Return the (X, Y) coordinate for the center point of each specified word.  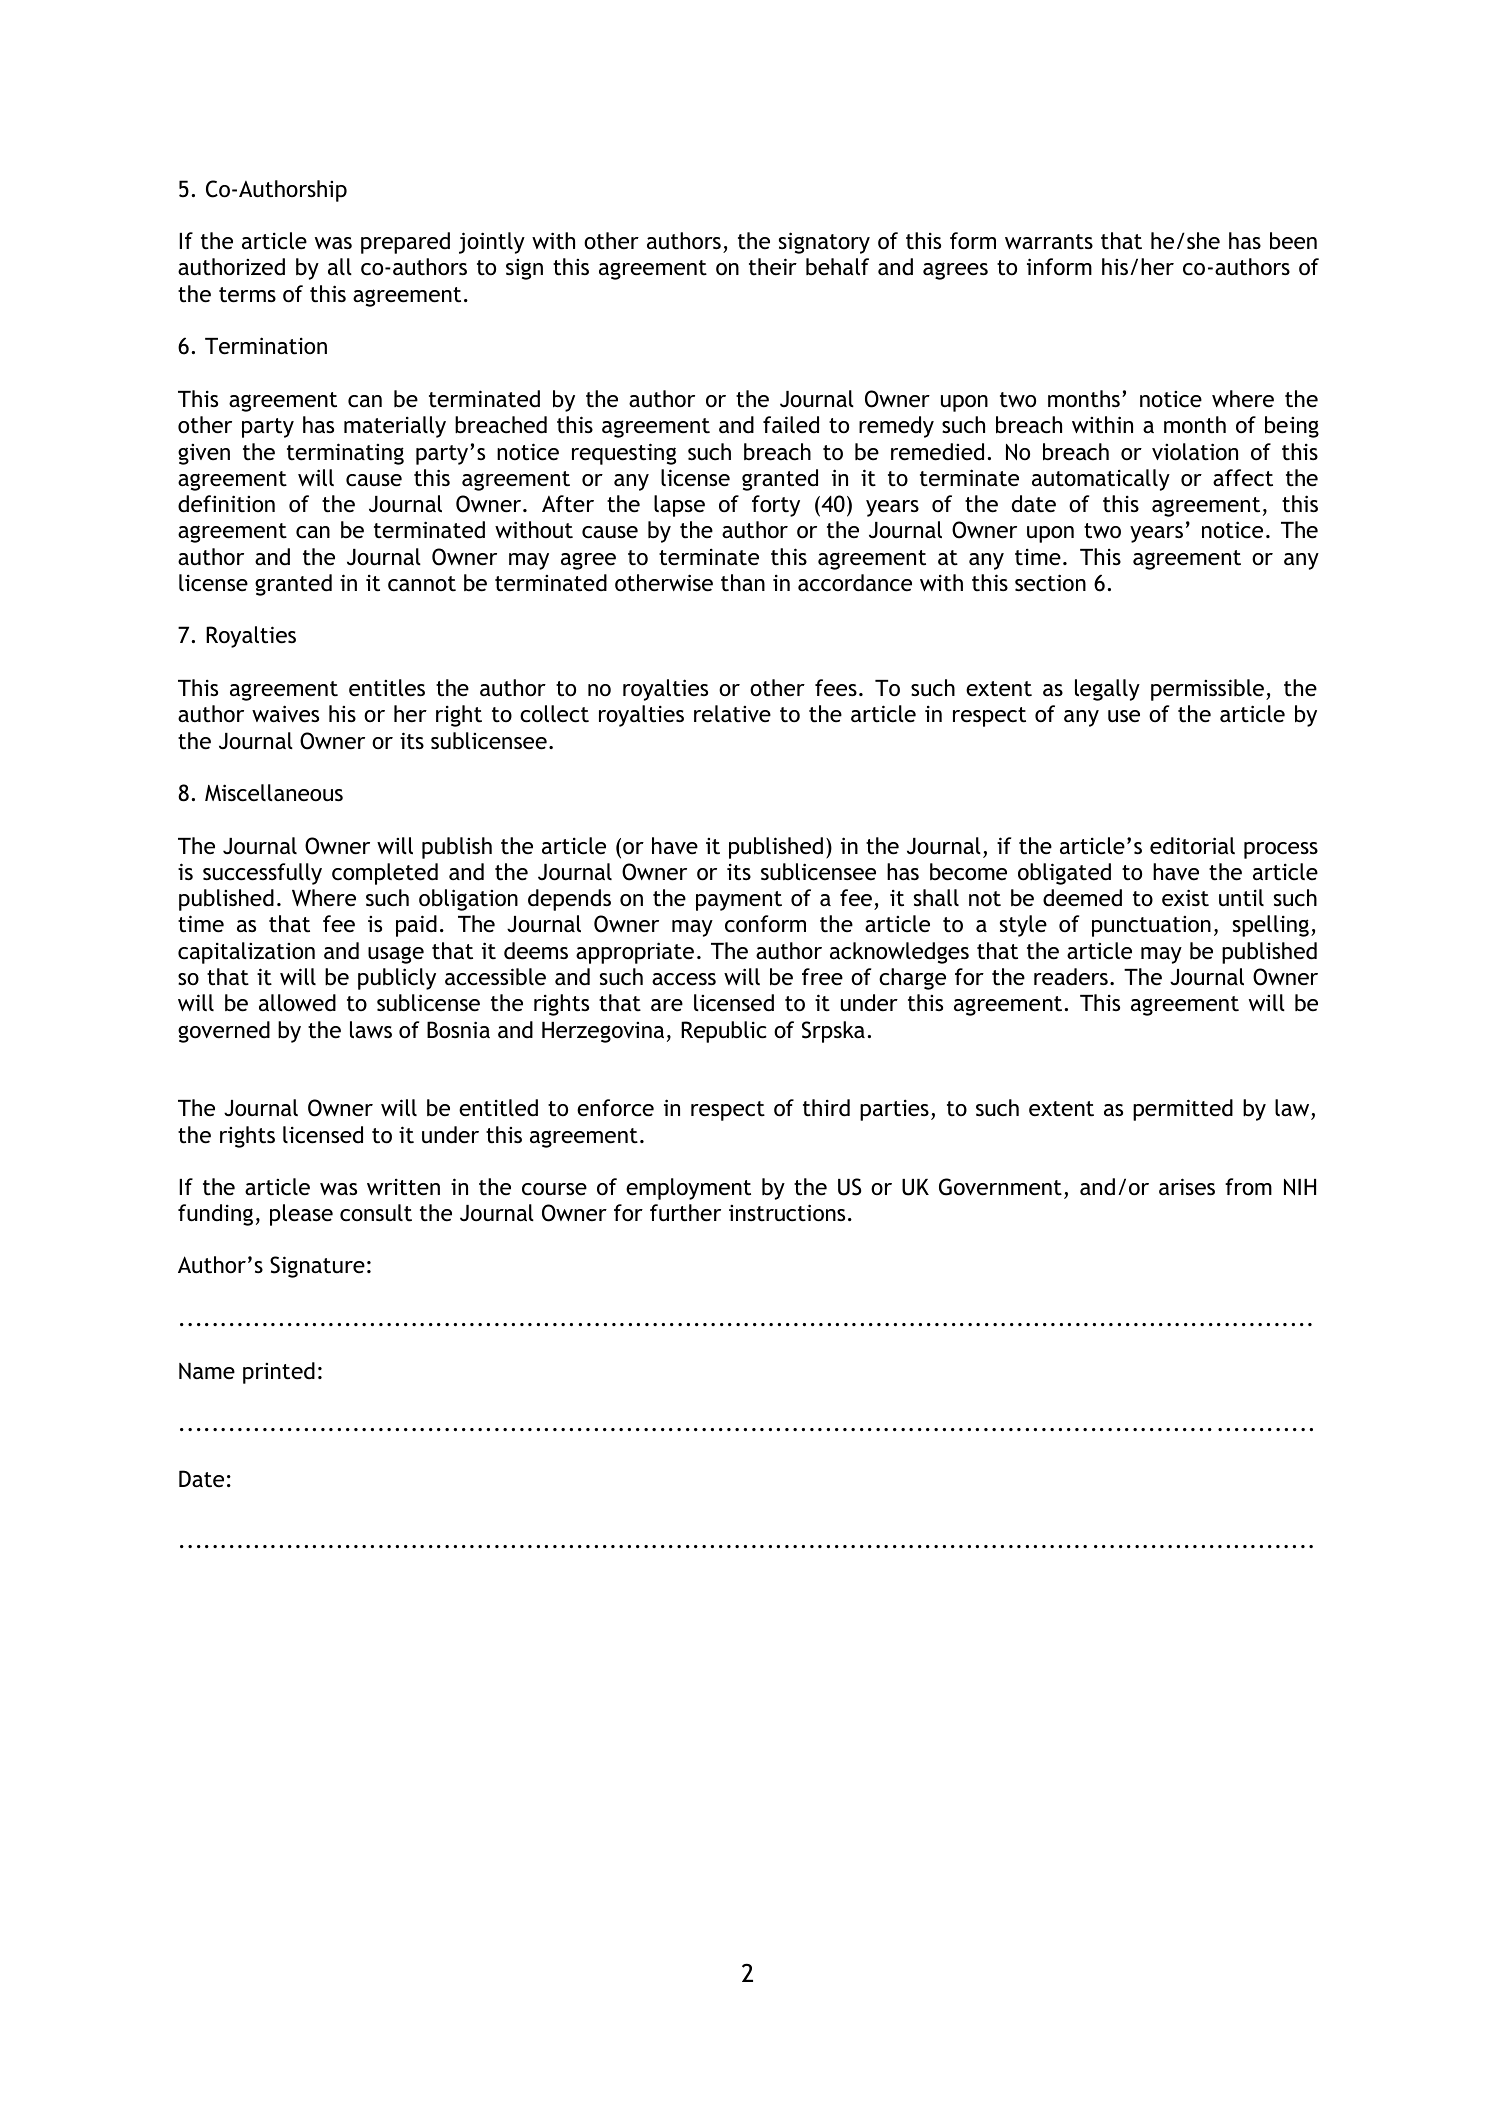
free (822, 977)
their (773, 267)
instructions (787, 1213)
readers (1071, 977)
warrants (1049, 242)
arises (1187, 1187)
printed (279, 1373)
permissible (1209, 690)
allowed (297, 1003)
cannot (422, 584)
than (743, 582)
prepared (405, 243)
